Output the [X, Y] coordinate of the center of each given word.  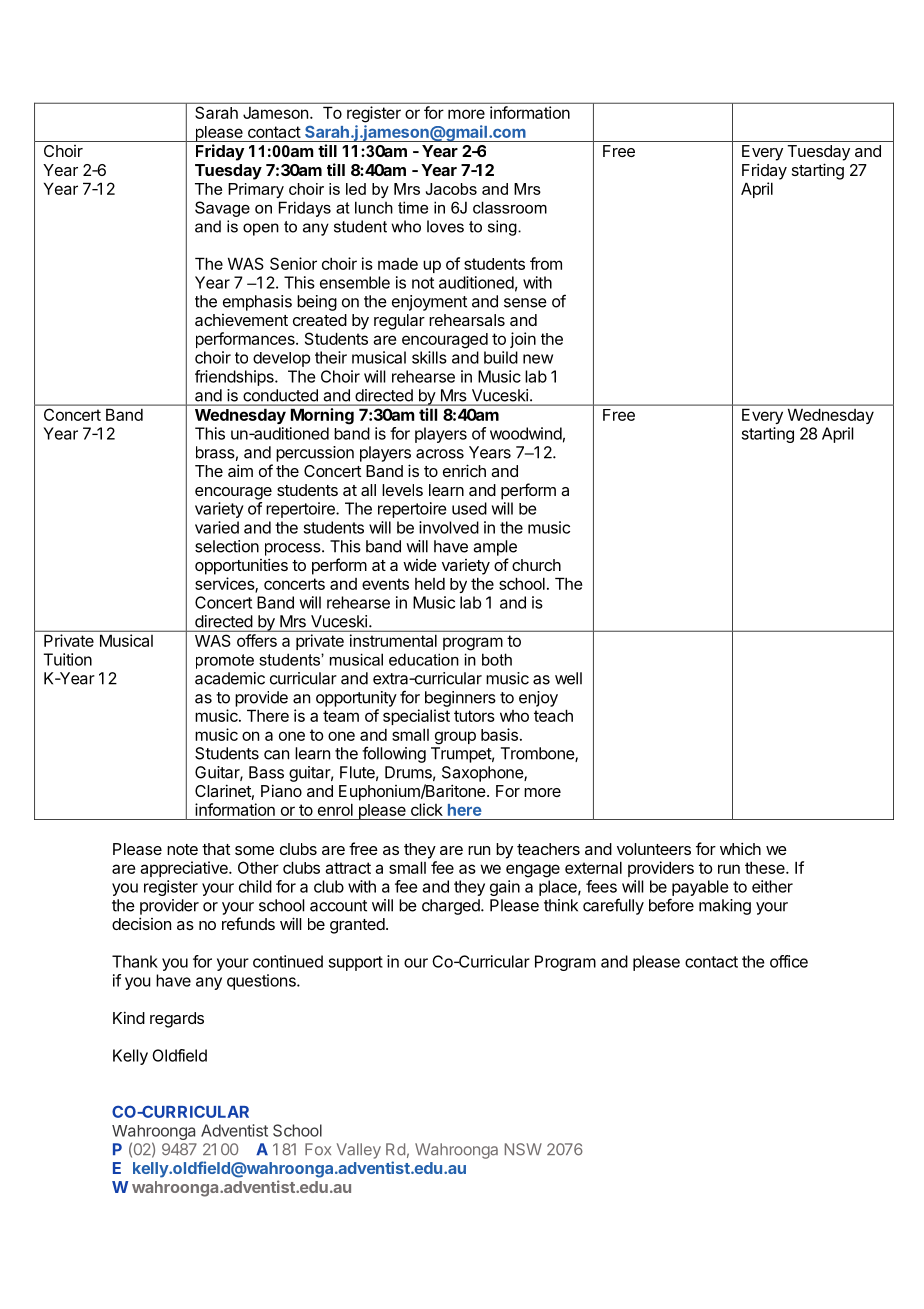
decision [141, 923]
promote [225, 661]
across [440, 454]
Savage [222, 209]
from [546, 263]
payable [699, 889]
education [424, 659]
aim [240, 470]
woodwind [526, 433]
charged [452, 907]
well [568, 678]
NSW [523, 1149]
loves [445, 226]
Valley [359, 1151]
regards [177, 1020]
